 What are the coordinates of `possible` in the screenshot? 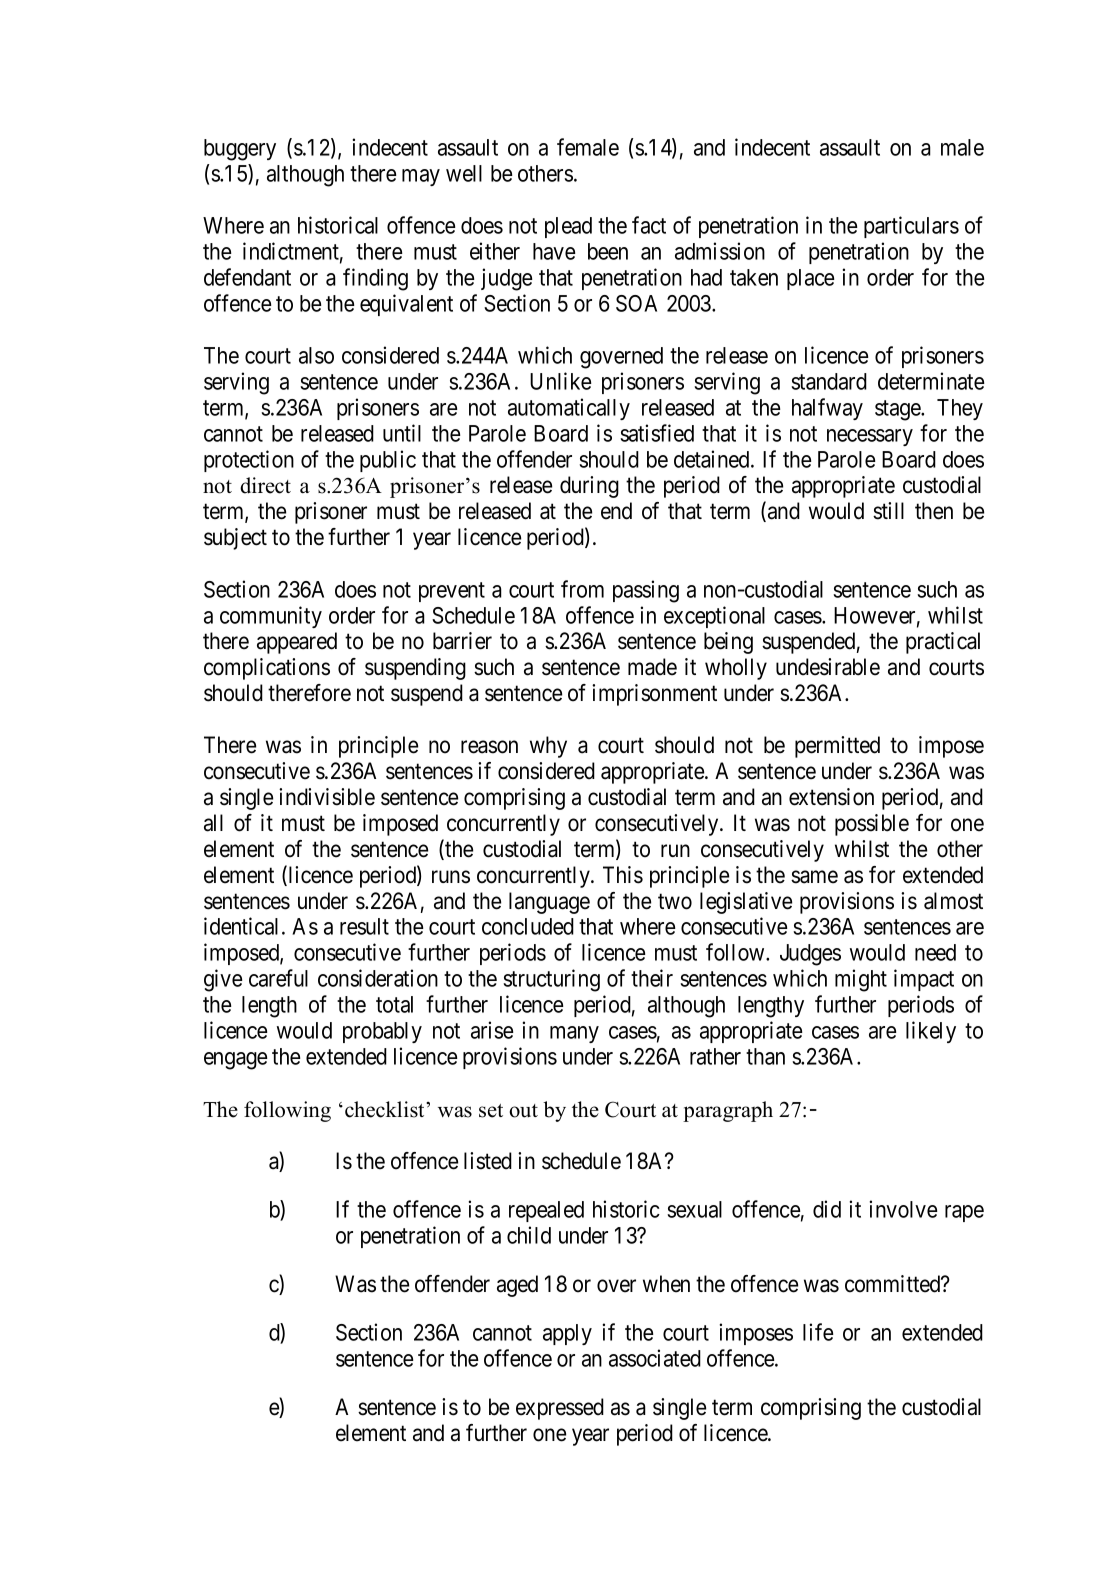 It's located at (872, 825).
